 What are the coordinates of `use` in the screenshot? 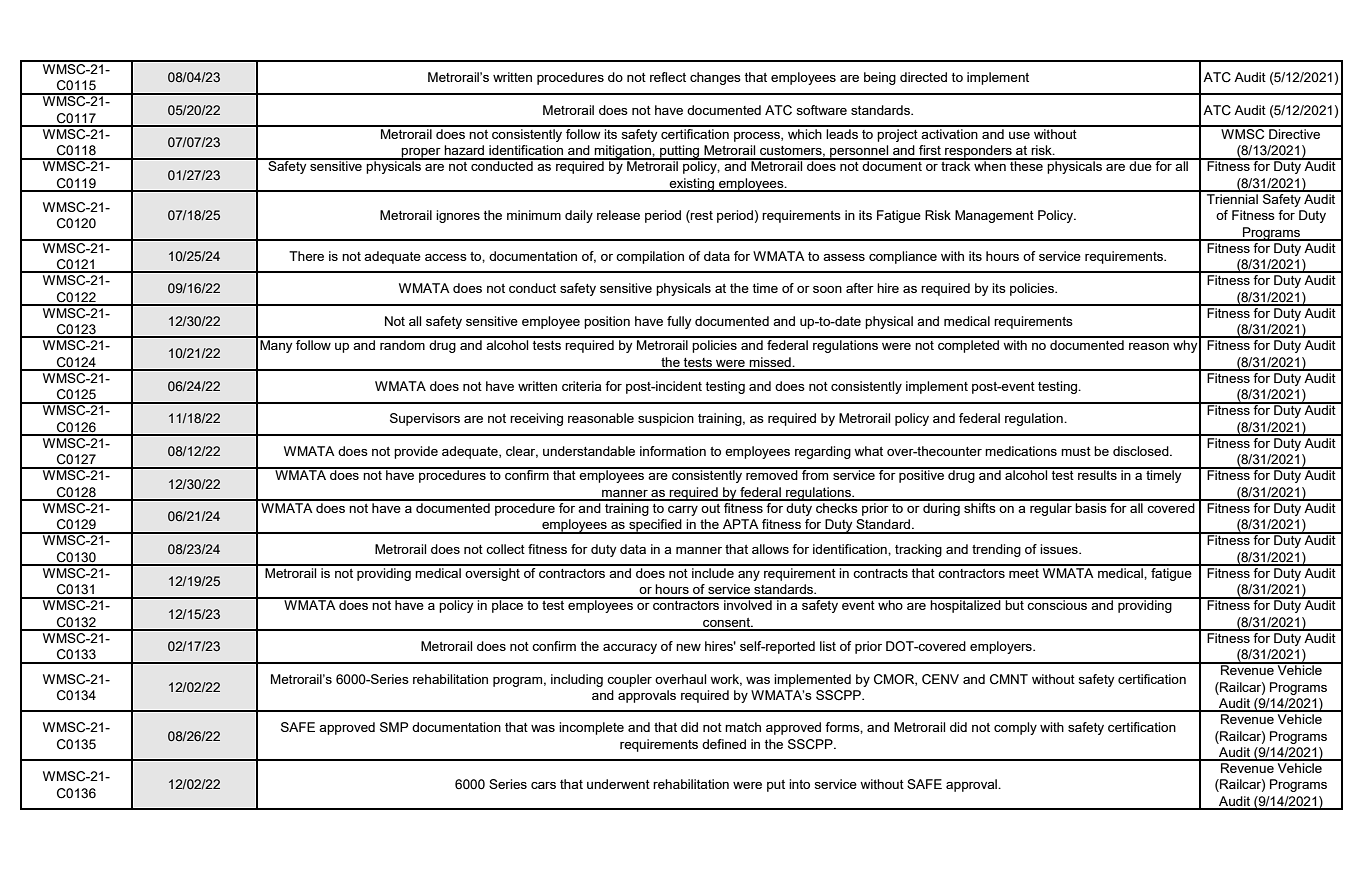 It's located at (1019, 135).
